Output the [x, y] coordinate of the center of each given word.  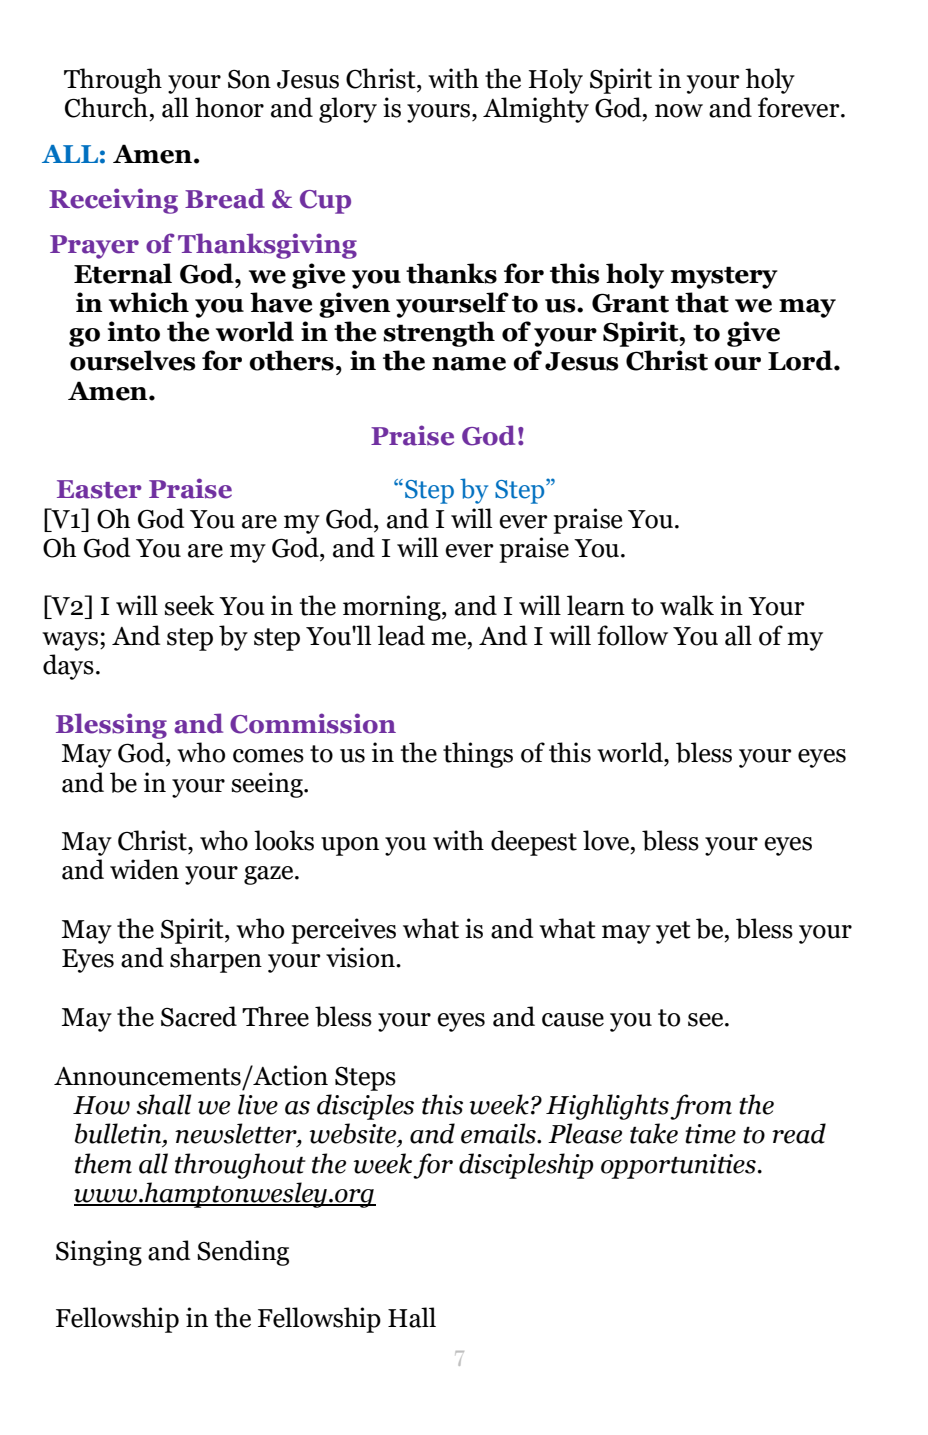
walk [687, 605]
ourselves [133, 360]
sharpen [216, 960]
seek [189, 605]
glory [348, 110]
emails [499, 1133]
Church [106, 107]
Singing [99, 1253]
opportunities [678, 1166]
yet [673, 932]
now [679, 111]
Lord [801, 360]
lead [401, 635]
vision [361, 957]
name [469, 364]
